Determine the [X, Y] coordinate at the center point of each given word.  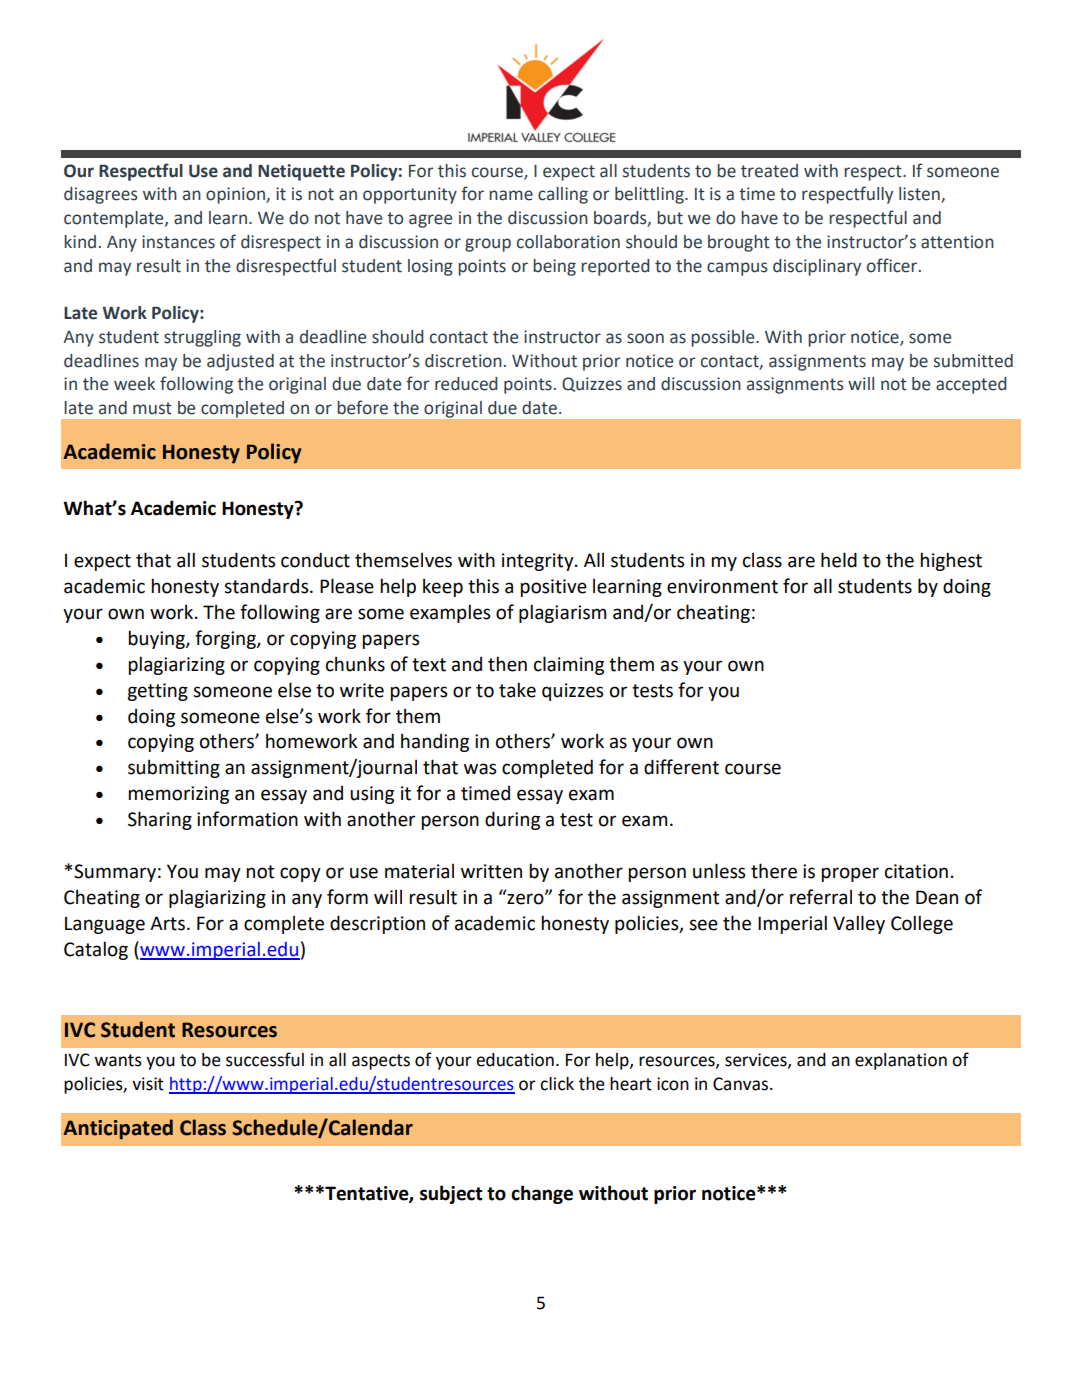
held [839, 560]
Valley [859, 924]
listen [920, 195]
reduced [466, 384]
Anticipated [118, 1129]
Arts [167, 923]
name [511, 195]
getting [157, 692]
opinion [236, 195]
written [491, 871]
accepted [971, 385]
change [542, 1194]
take [517, 690]
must [152, 408]
